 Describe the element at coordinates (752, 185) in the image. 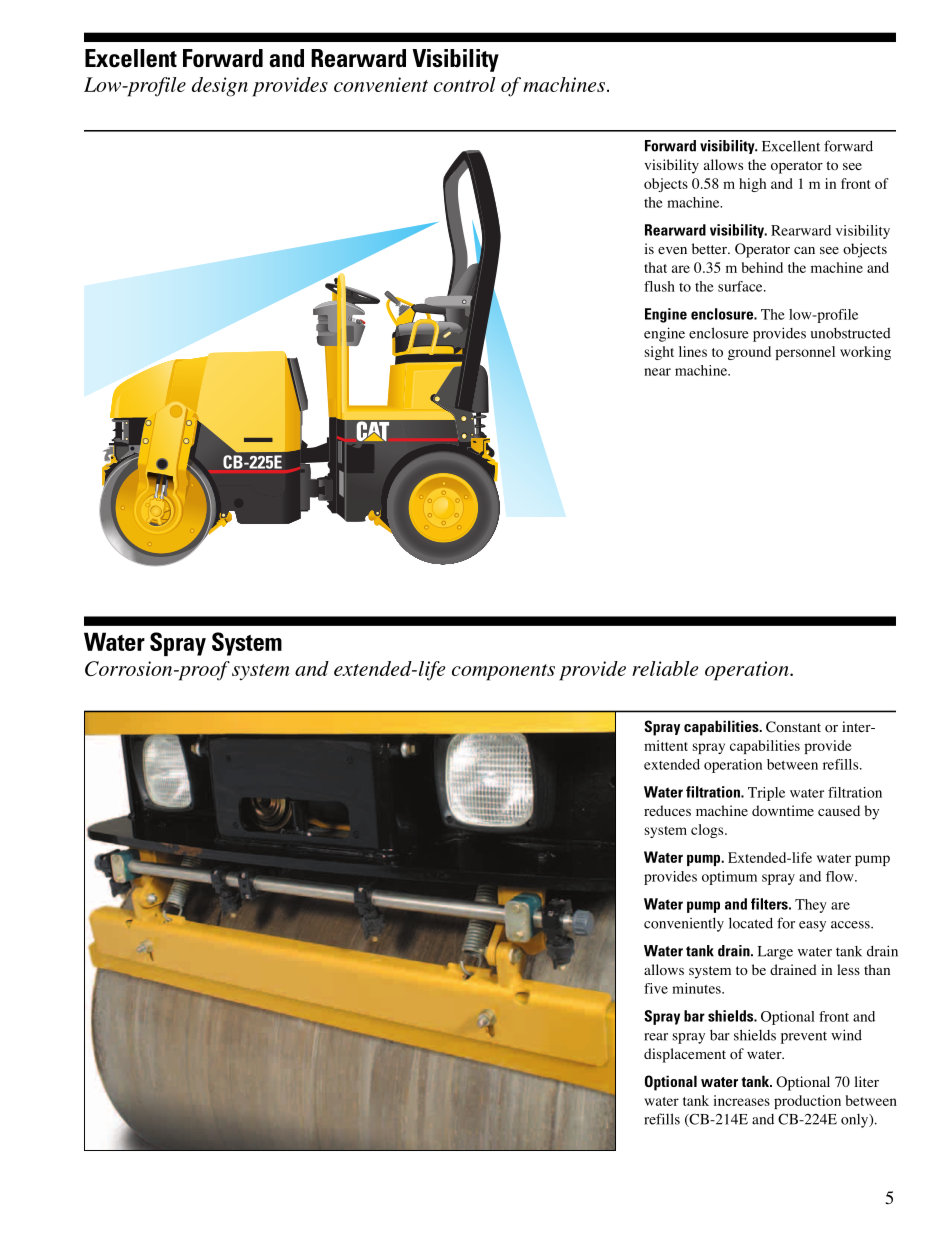

I see `high` at that location.
